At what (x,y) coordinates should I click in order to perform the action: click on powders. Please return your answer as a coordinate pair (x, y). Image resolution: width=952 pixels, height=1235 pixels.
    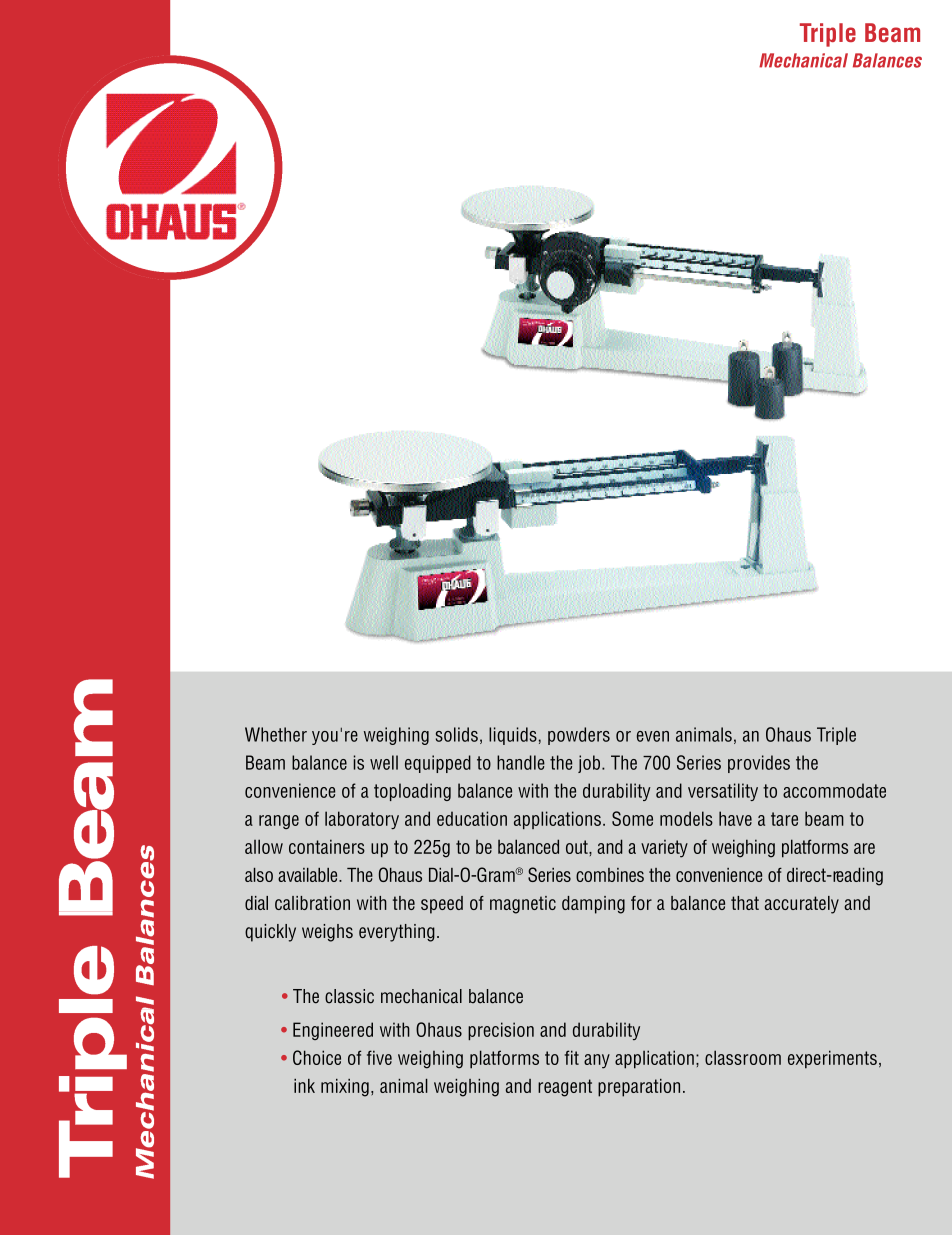
    Looking at the image, I should click on (579, 736).
